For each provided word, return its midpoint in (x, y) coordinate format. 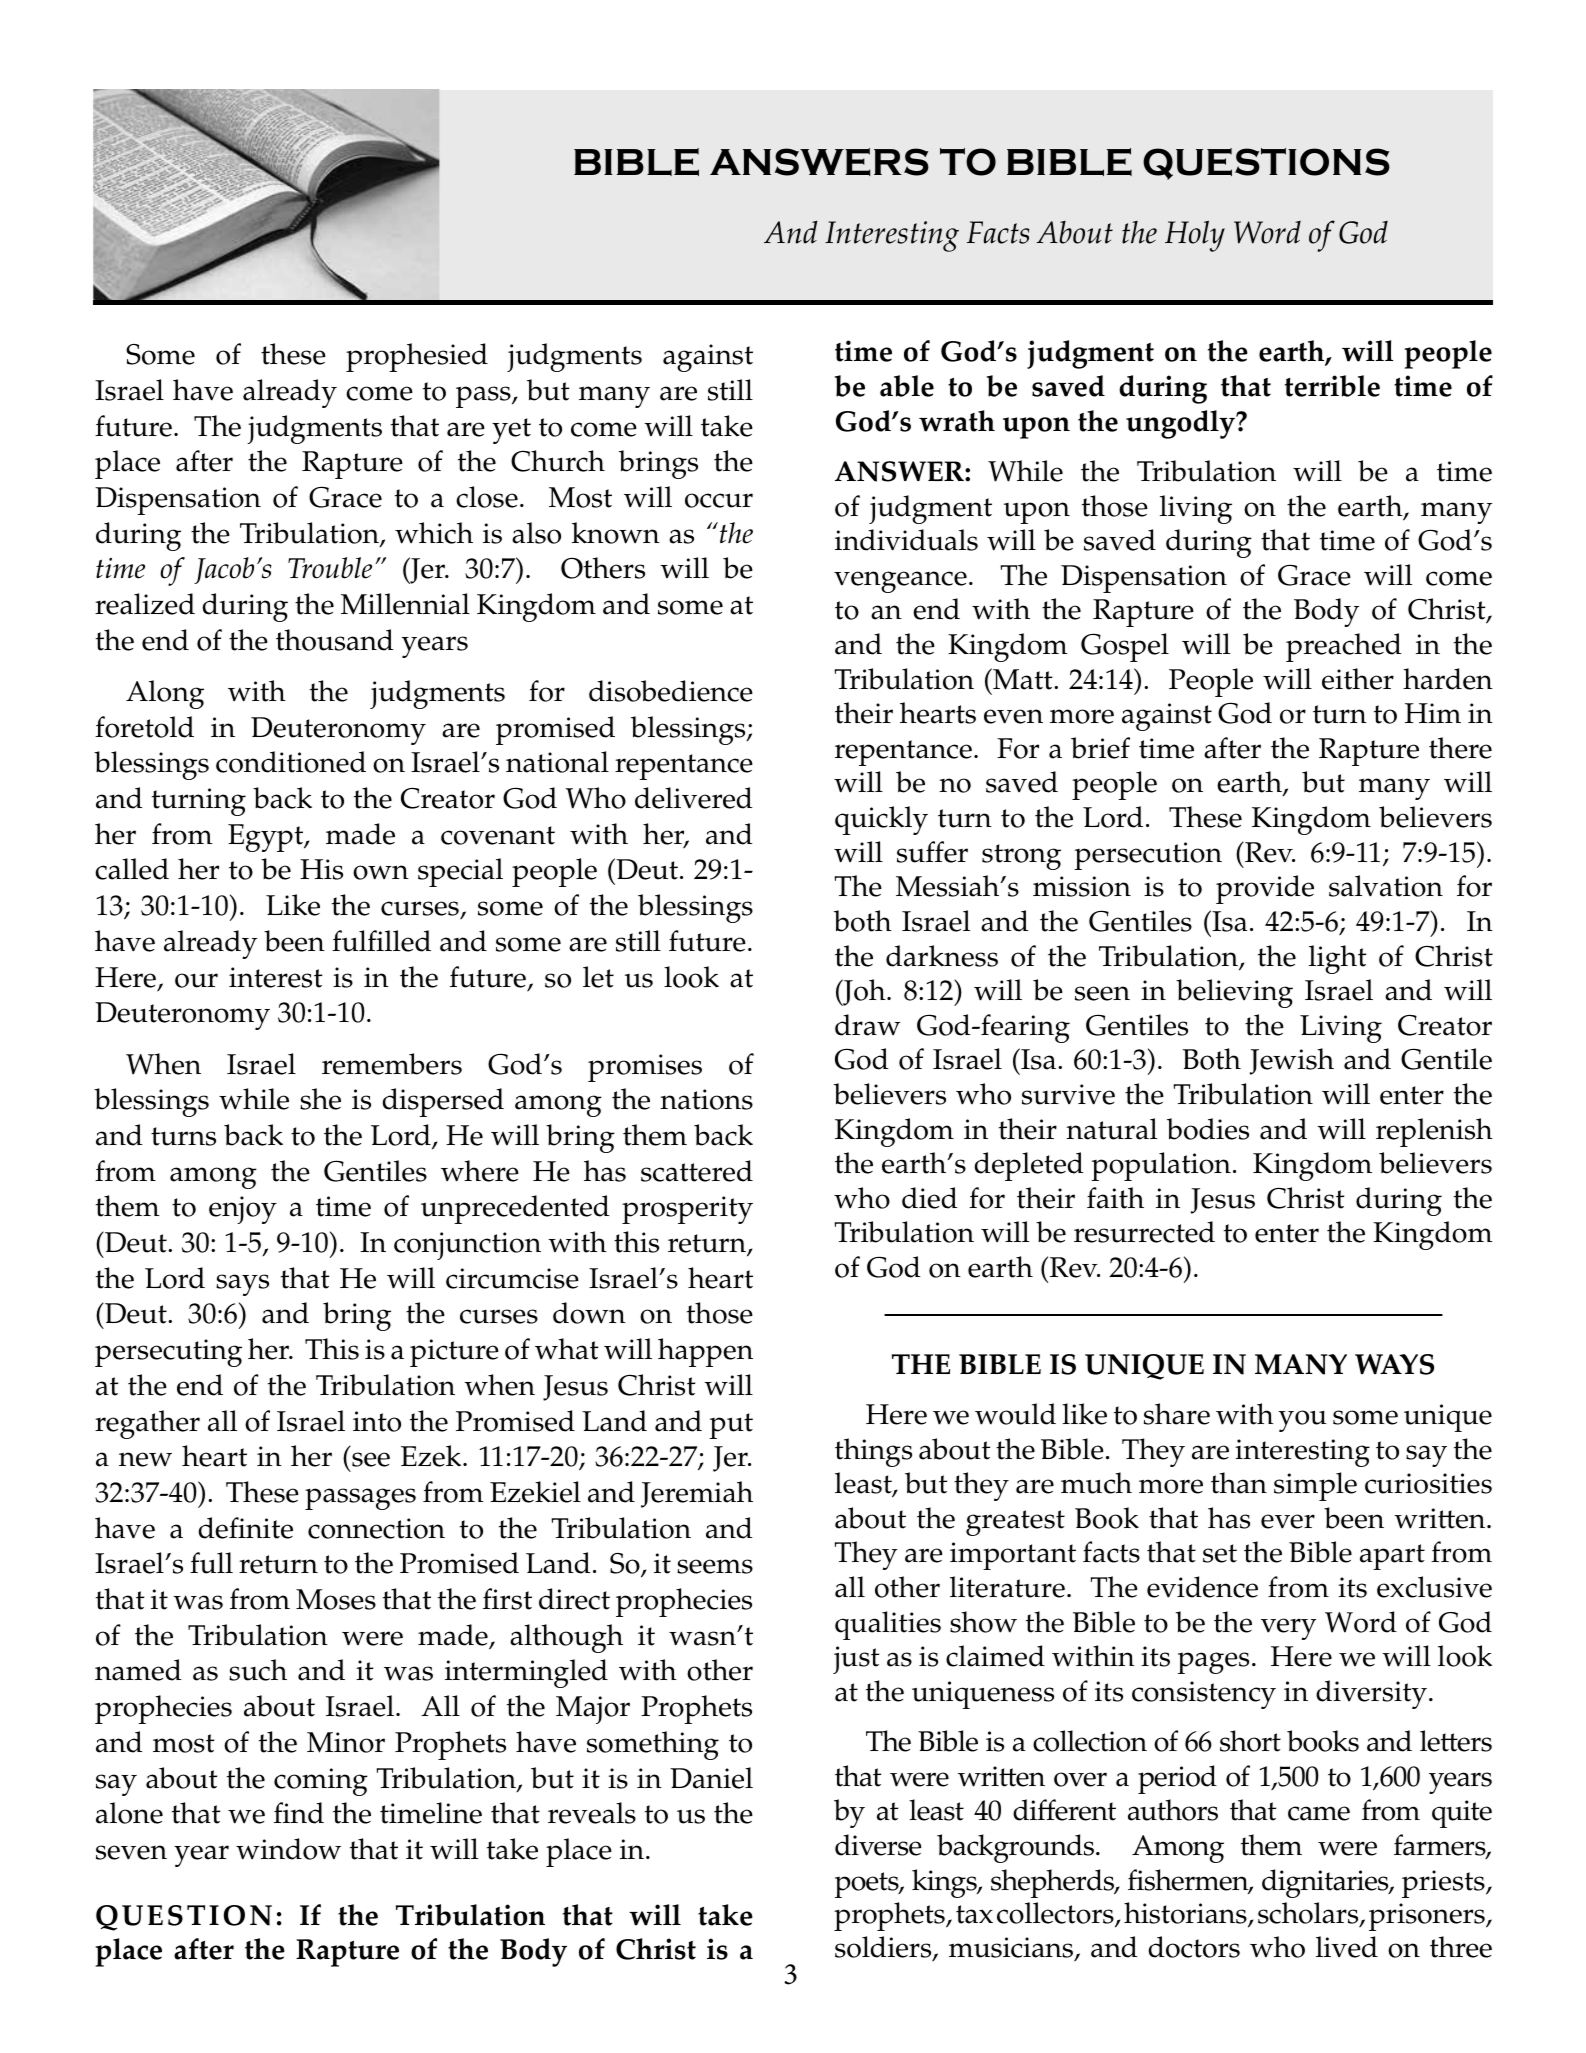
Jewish (1292, 1061)
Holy (1195, 236)
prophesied (417, 357)
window (288, 1849)
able (907, 386)
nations (706, 1099)
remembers (392, 1064)
